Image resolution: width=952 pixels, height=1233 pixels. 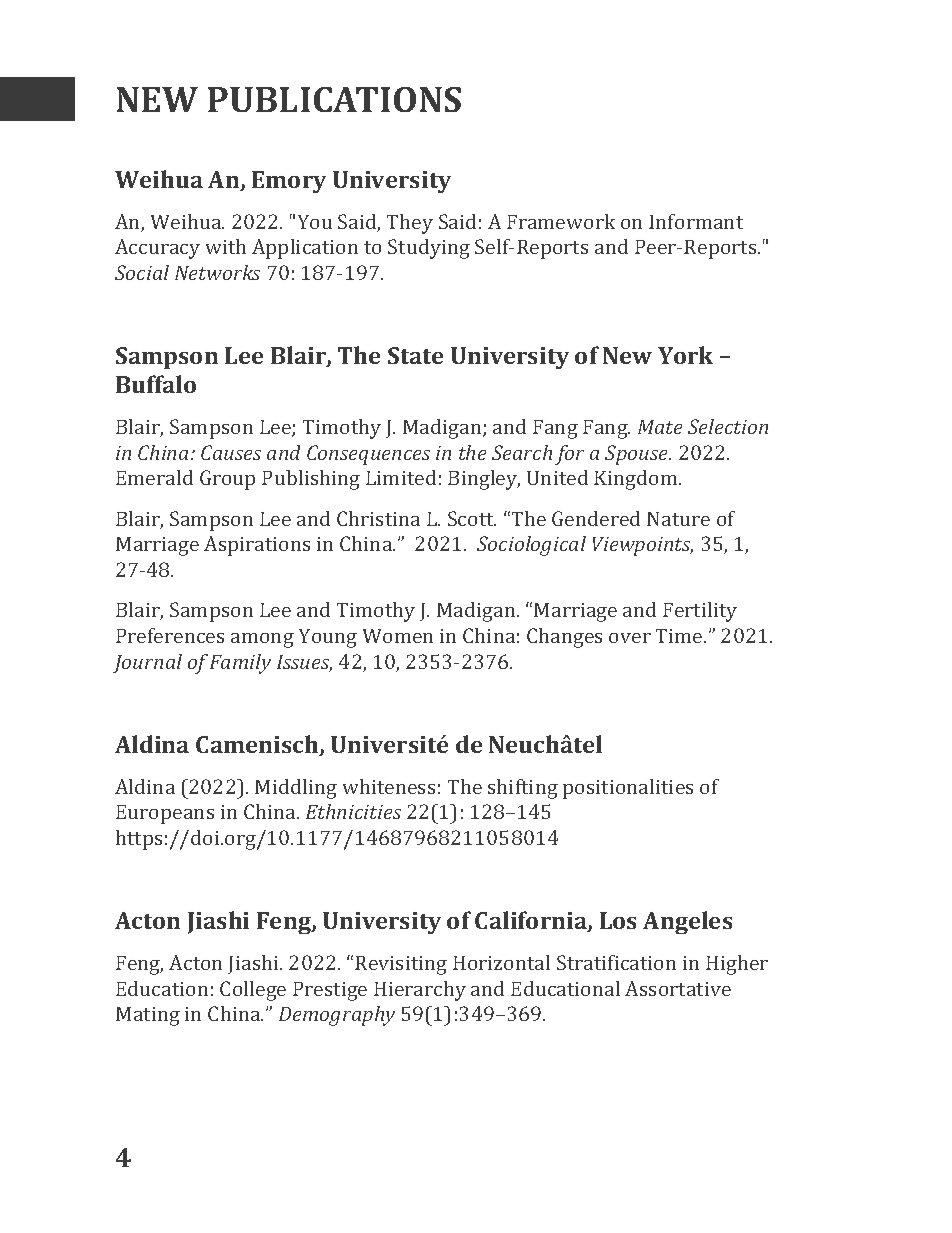 I want to click on Emory, so click(x=289, y=182).
